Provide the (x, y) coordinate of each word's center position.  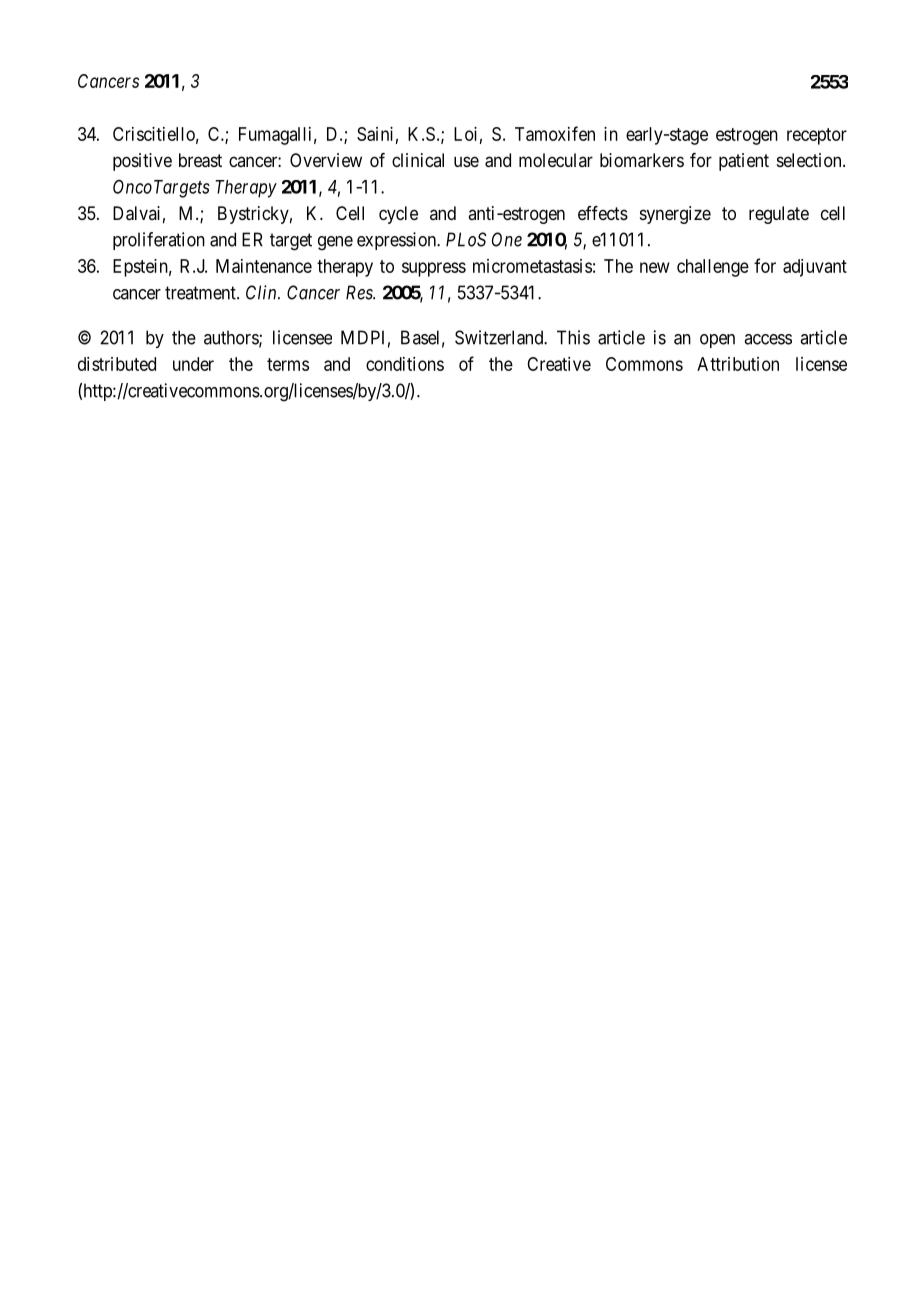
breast (200, 160)
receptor (817, 136)
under (193, 364)
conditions (405, 364)
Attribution (738, 364)
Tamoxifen (555, 133)
